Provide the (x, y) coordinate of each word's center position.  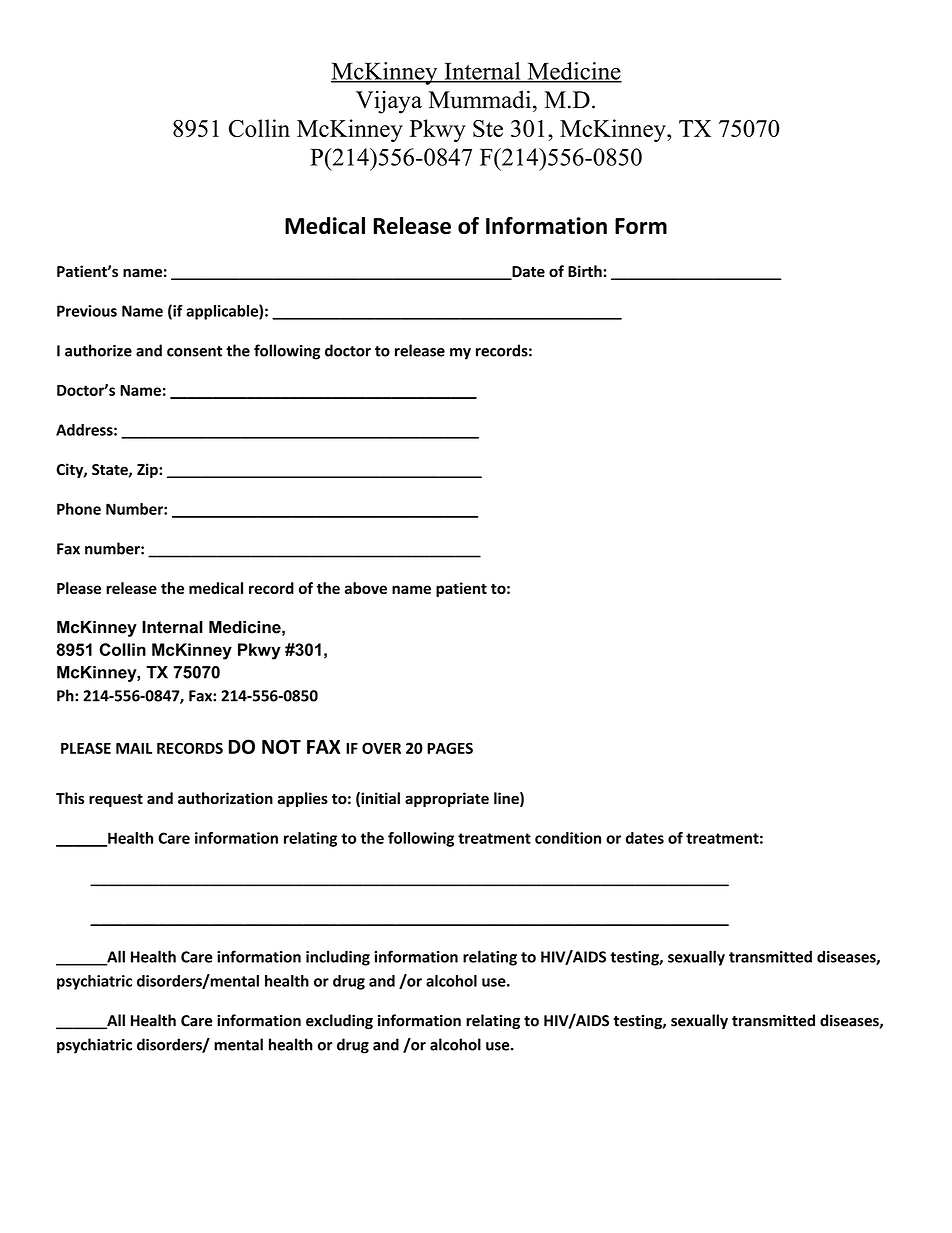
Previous (87, 311)
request (116, 800)
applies (303, 799)
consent (194, 351)
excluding (339, 1022)
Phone (79, 509)
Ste (488, 128)
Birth (586, 271)
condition (568, 838)
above (366, 588)
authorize (98, 350)
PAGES (450, 748)
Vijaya (389, 102)
